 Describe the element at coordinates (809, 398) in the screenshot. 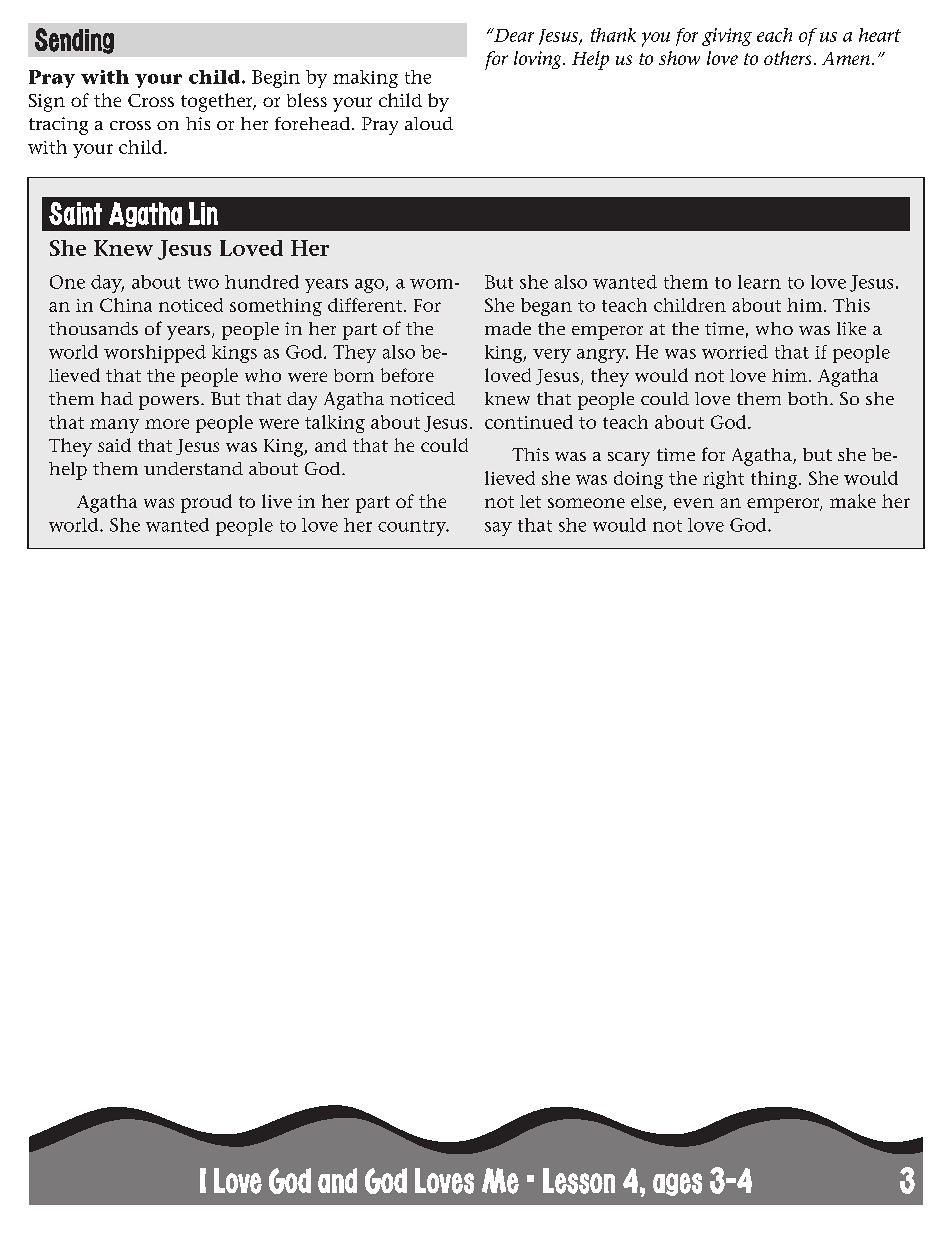

I see `both` at that location.
